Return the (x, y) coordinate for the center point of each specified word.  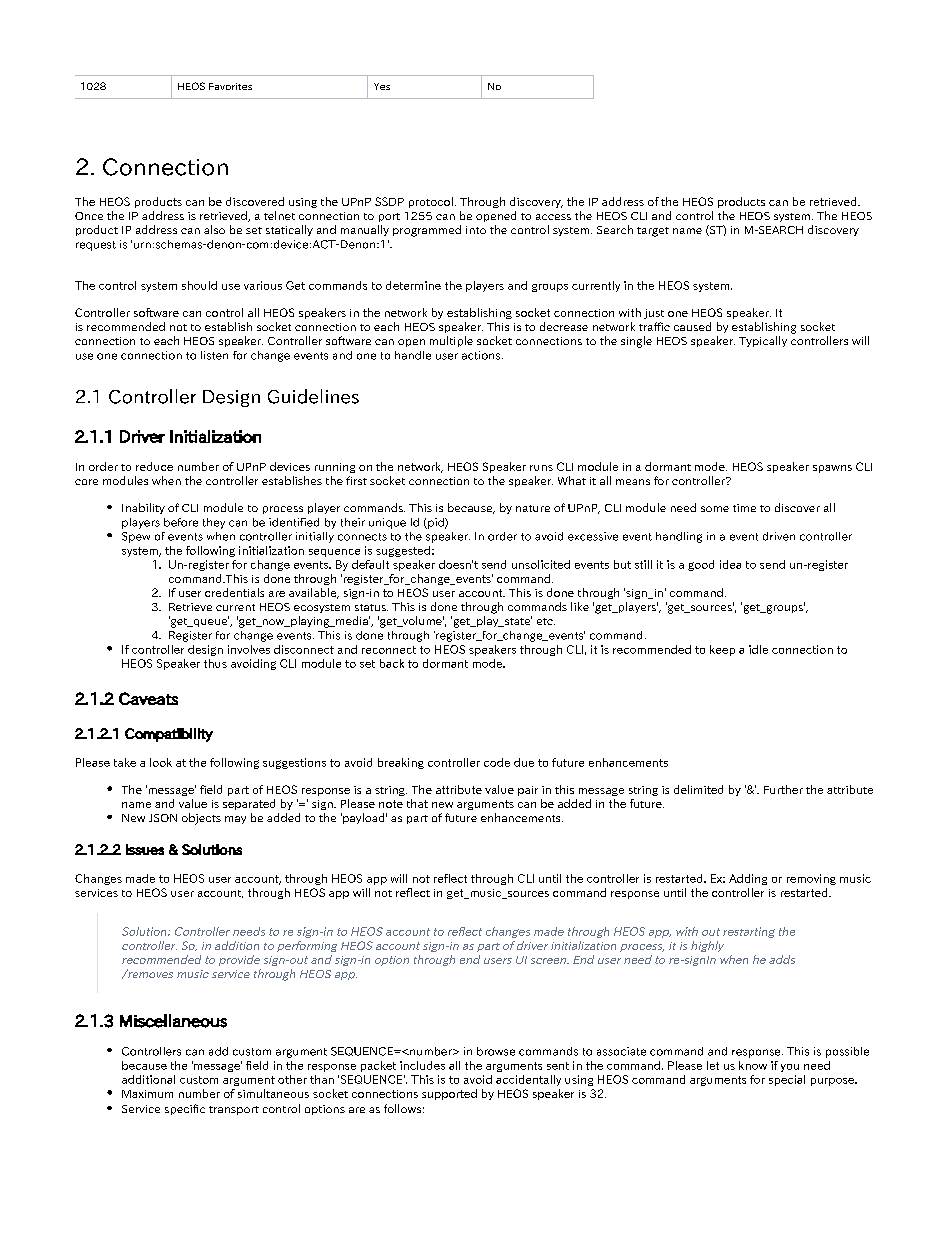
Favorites (230, 86)
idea (730, 564)
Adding (748, 879)
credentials (234, 592)
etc (546, 621)
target (653, 232)
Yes (382, 86)
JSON (163, 818)
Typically (763, 341)
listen (214, 355)
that (417, 803)
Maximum (147, 1094)
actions (482, 355)
